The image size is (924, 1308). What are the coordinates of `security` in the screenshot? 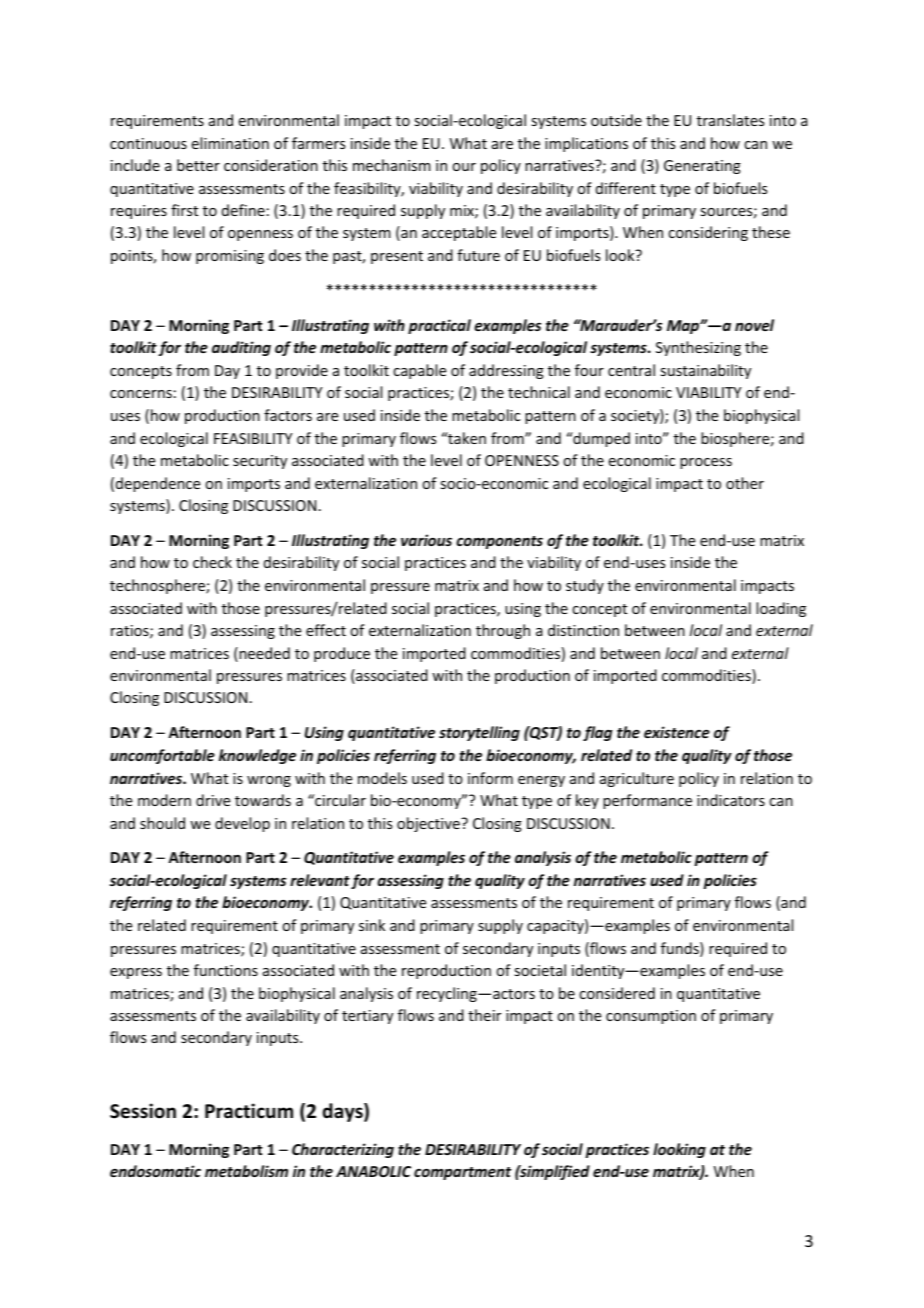 It's located at (260, 462).
